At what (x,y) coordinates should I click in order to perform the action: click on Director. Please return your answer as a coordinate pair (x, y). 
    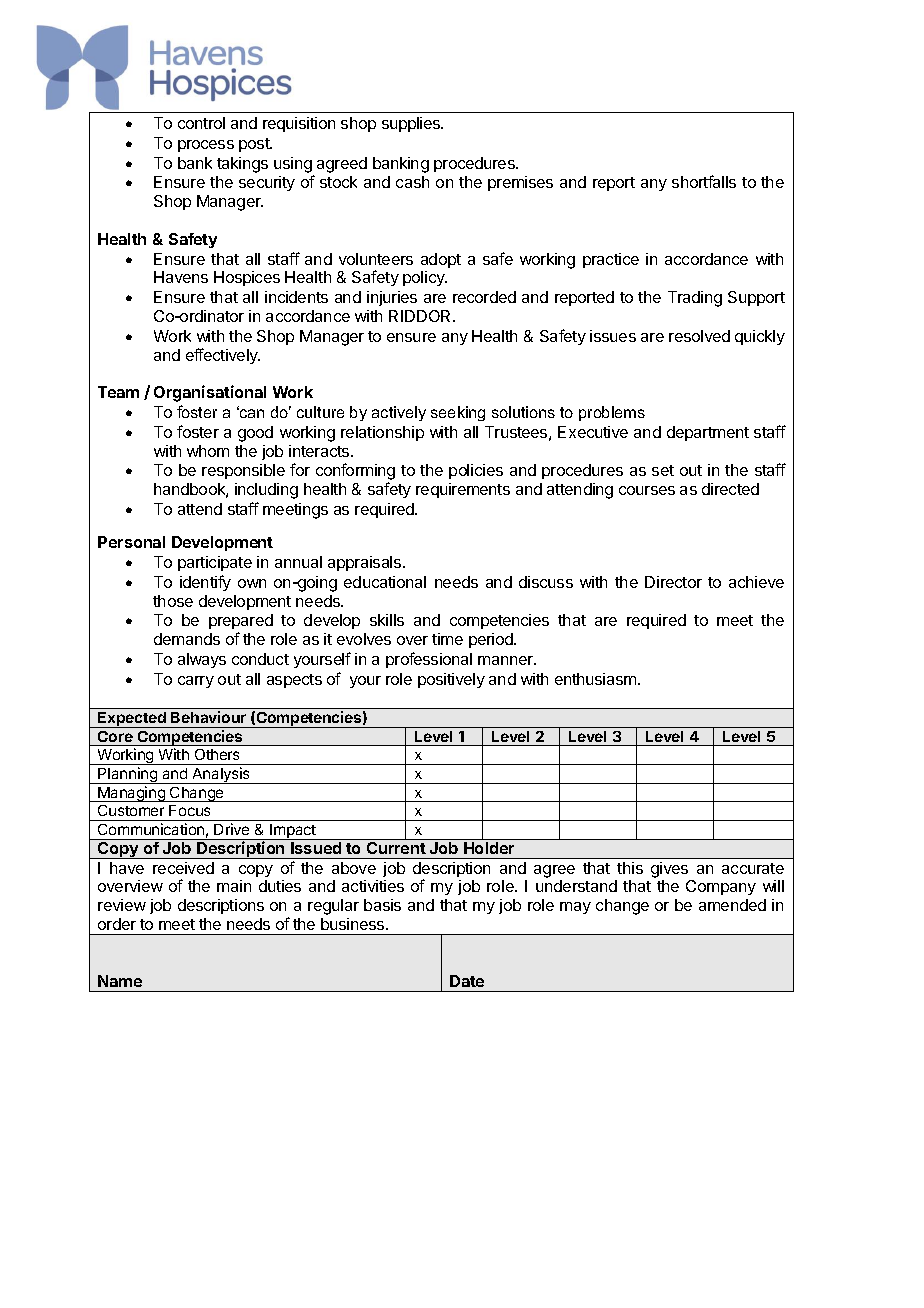
    Looking at the image, I should click on (673, 582).
